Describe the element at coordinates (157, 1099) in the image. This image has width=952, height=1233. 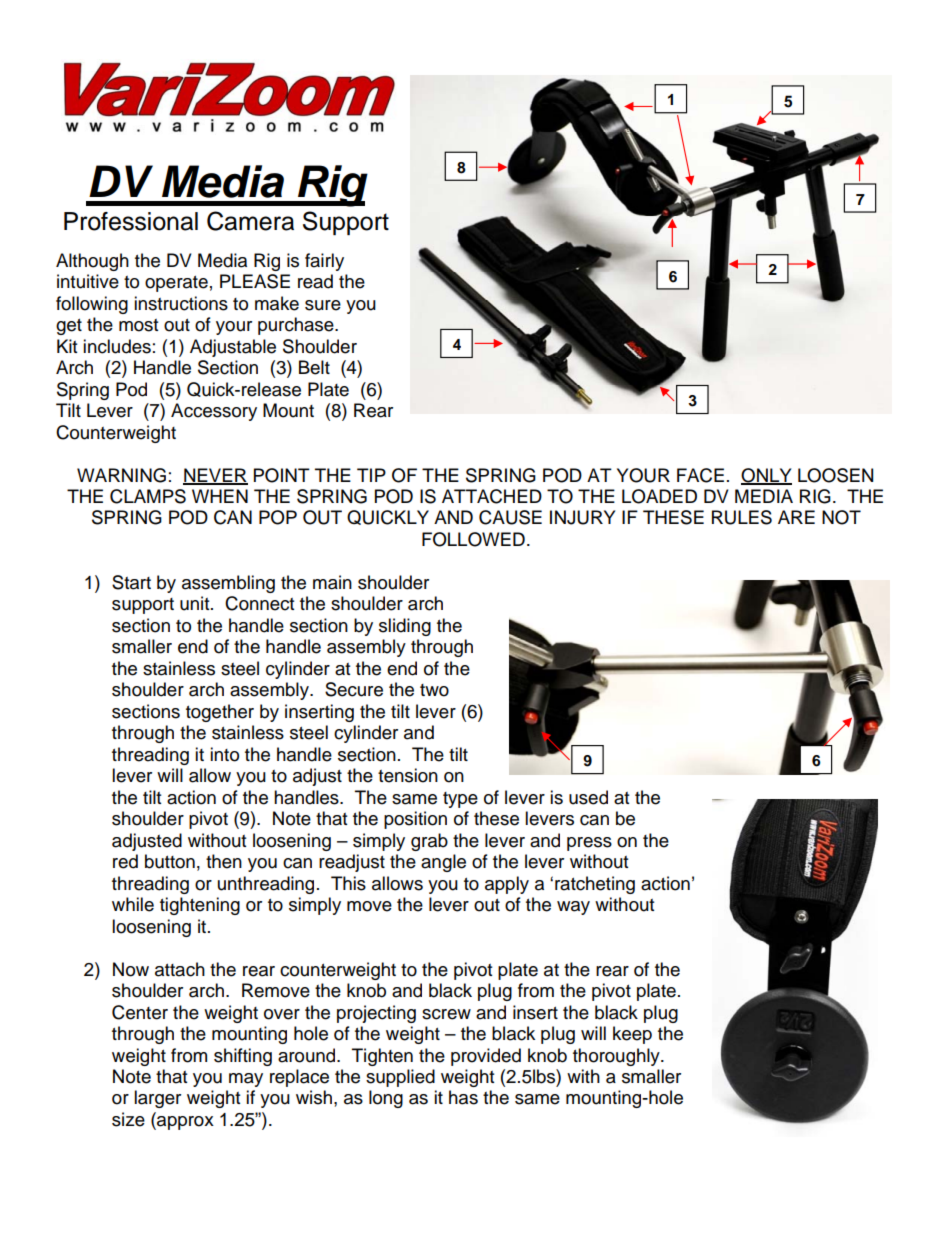
I see `larger` at that location.
